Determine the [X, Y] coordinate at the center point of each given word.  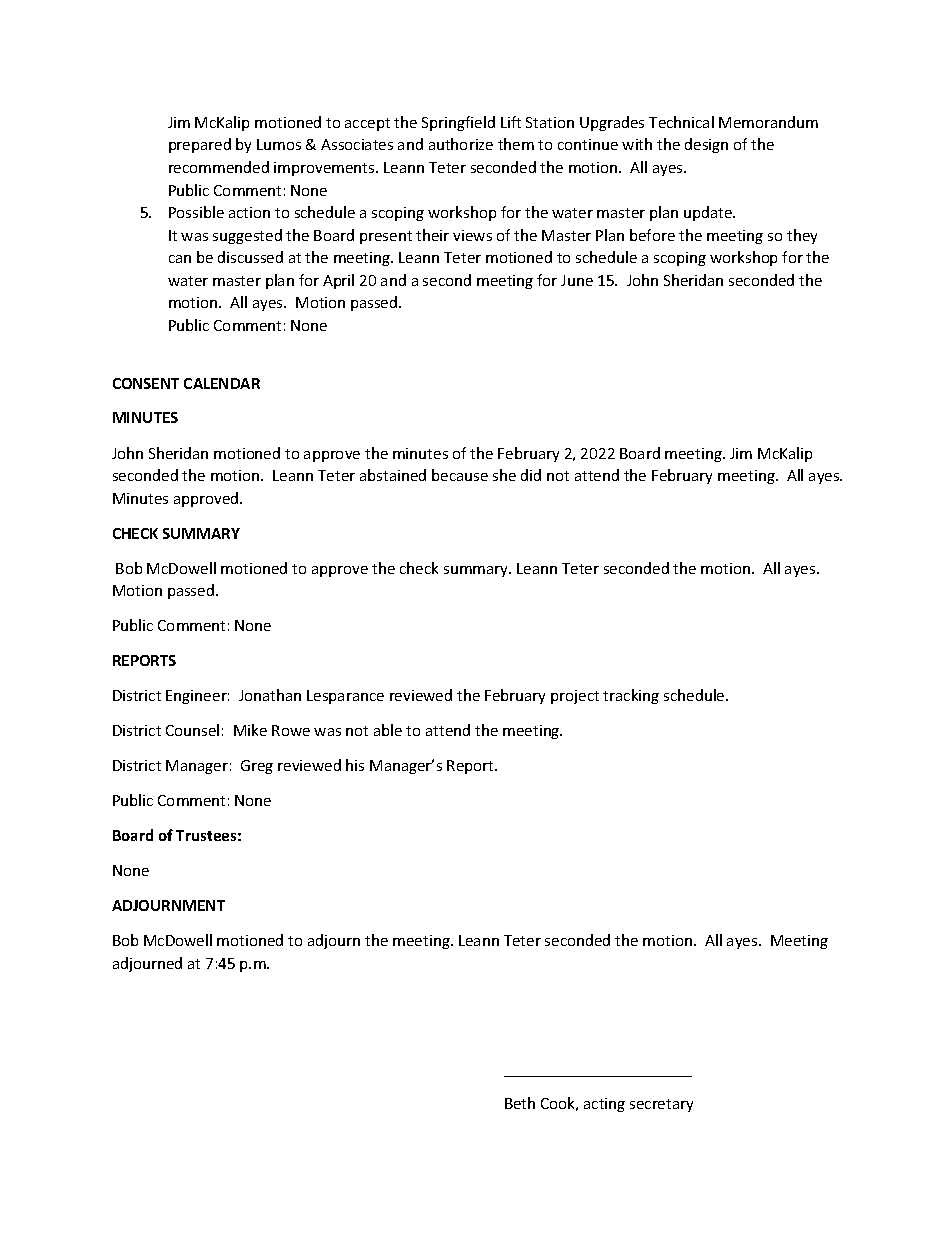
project [575, 697]
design [706, 145]
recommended [219, 167]
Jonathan [270, 695]
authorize [461, 144]
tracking [631, 696]
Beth [520, 1103]
